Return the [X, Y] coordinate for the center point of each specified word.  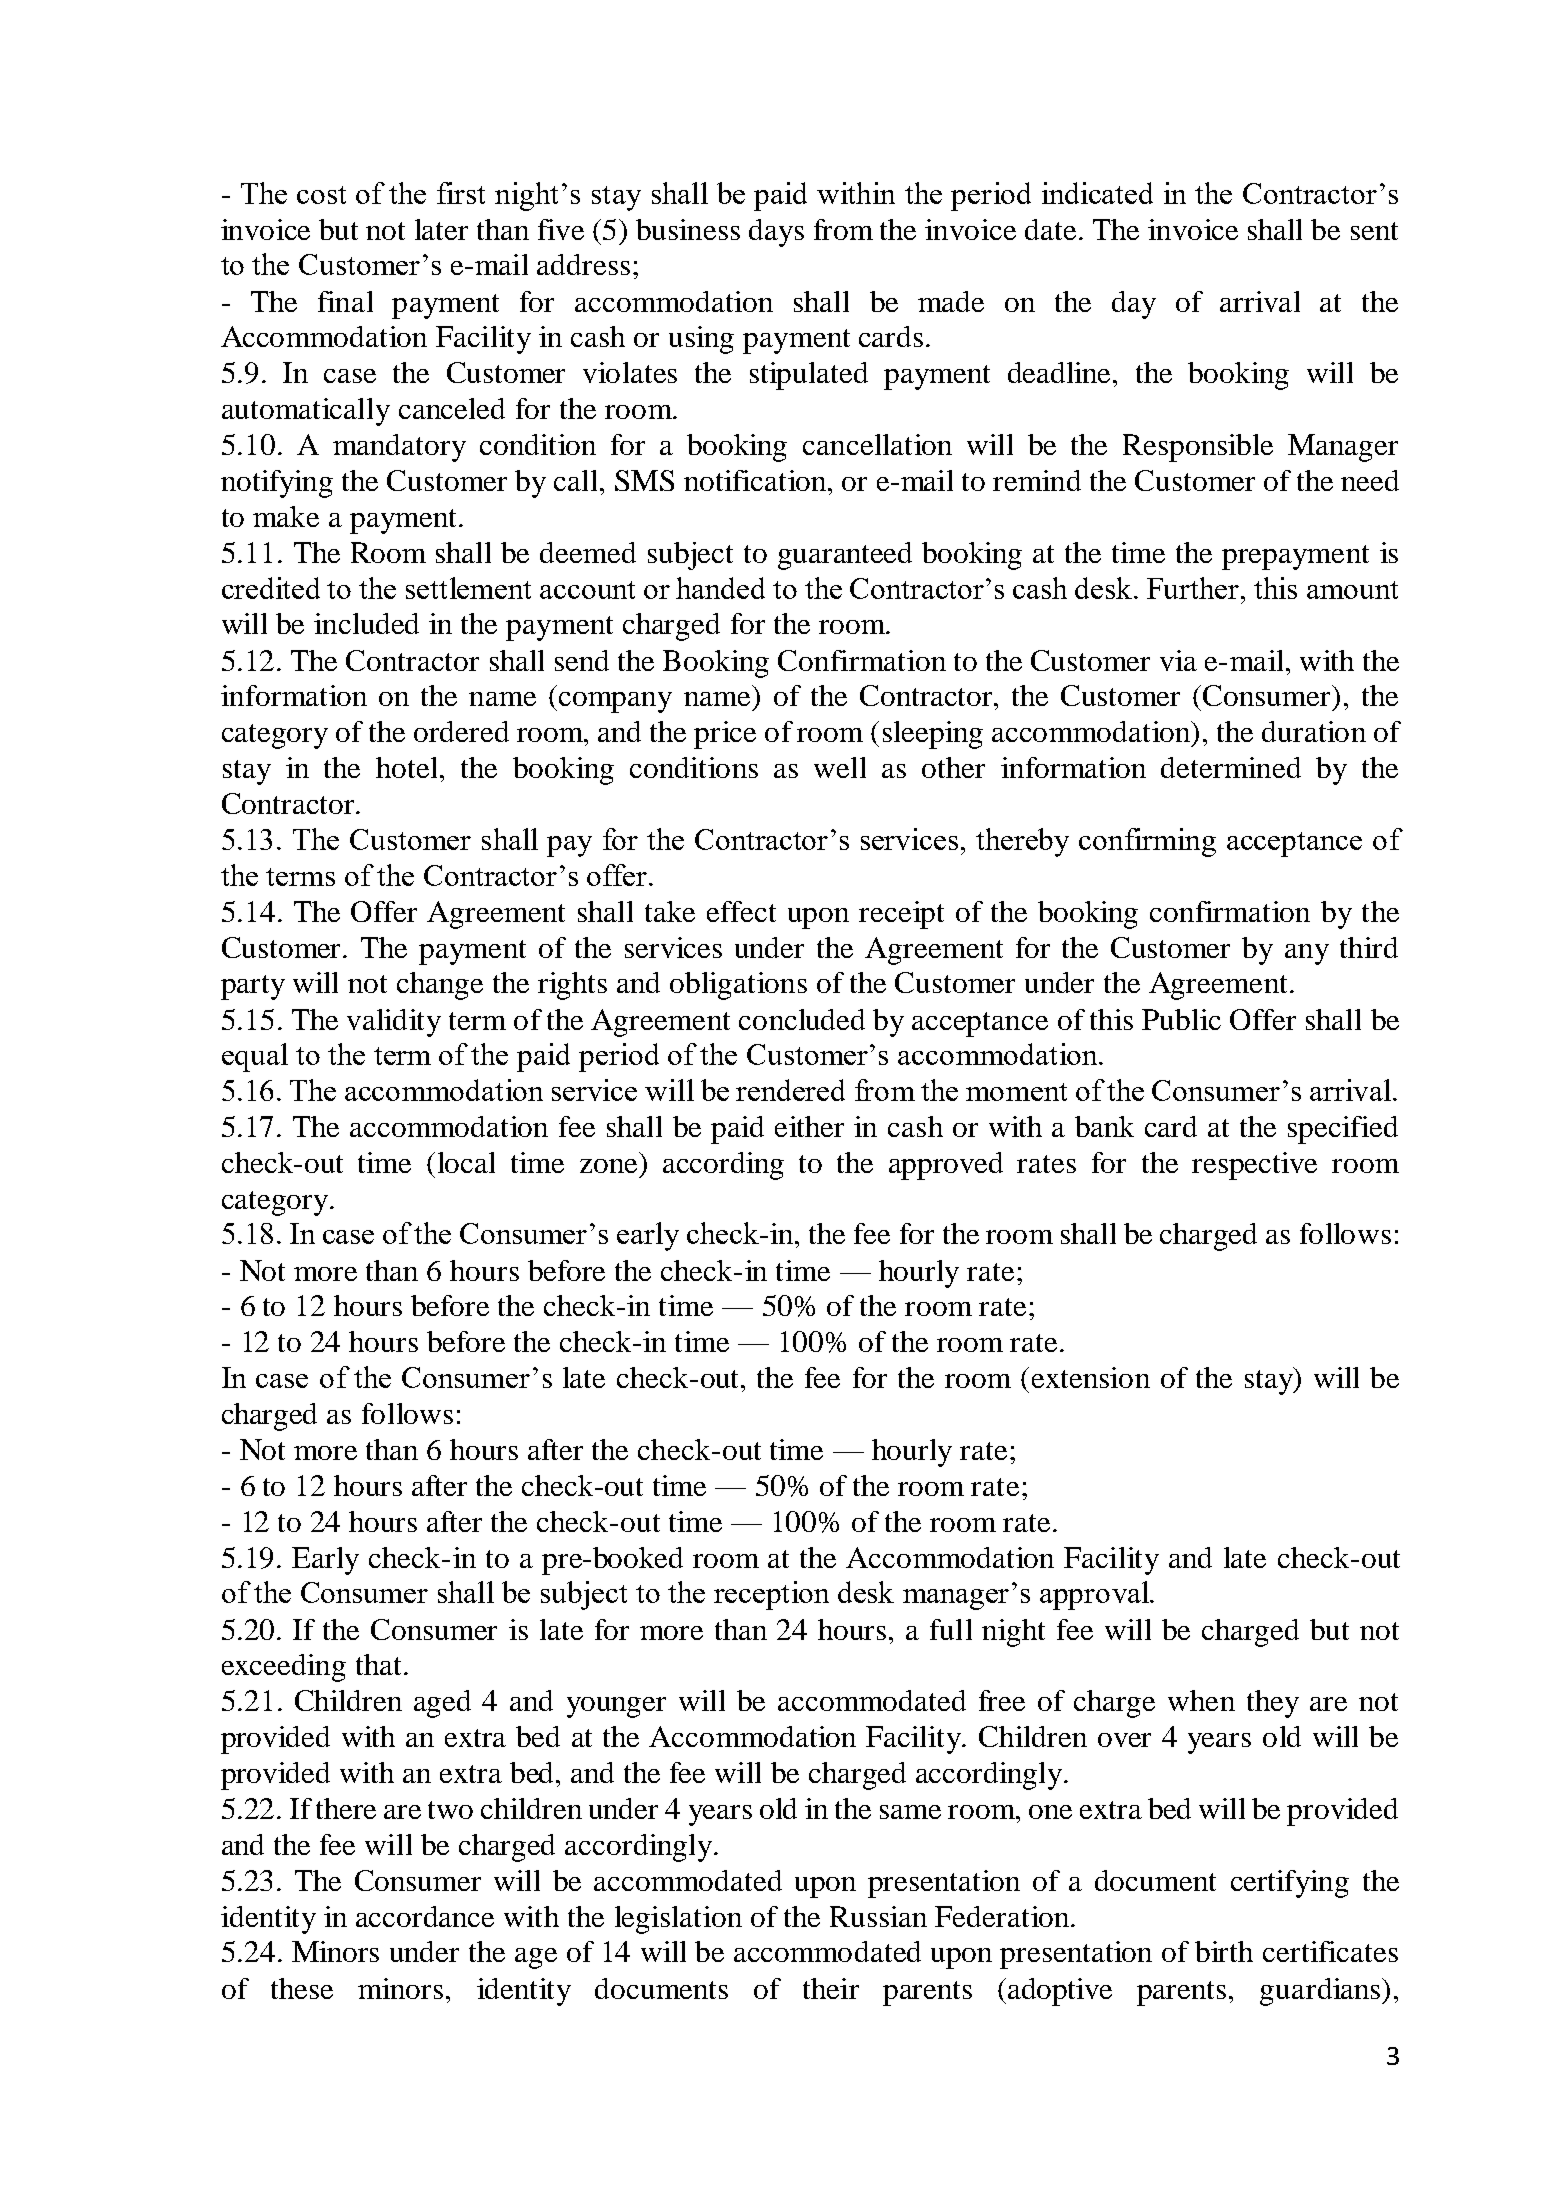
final [345, 301]
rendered [790, 1090]
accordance [425, 1916]
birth [1224, 1951]
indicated [1097, 193]
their [831, 1988]
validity [394, 1023]
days [776, 233]
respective [1254, 1166]
